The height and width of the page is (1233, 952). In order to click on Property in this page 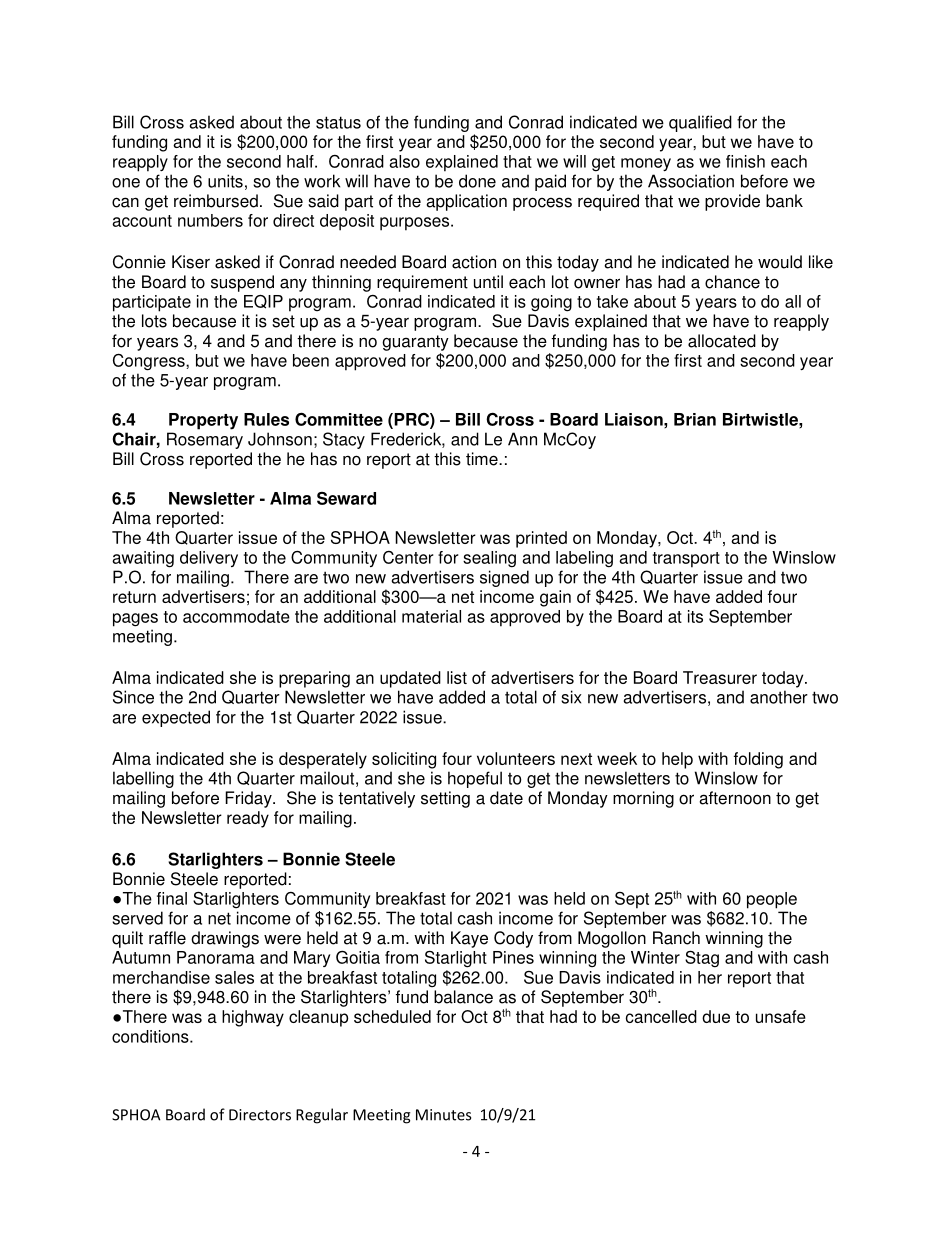, I will do `click(203, 421)`.
